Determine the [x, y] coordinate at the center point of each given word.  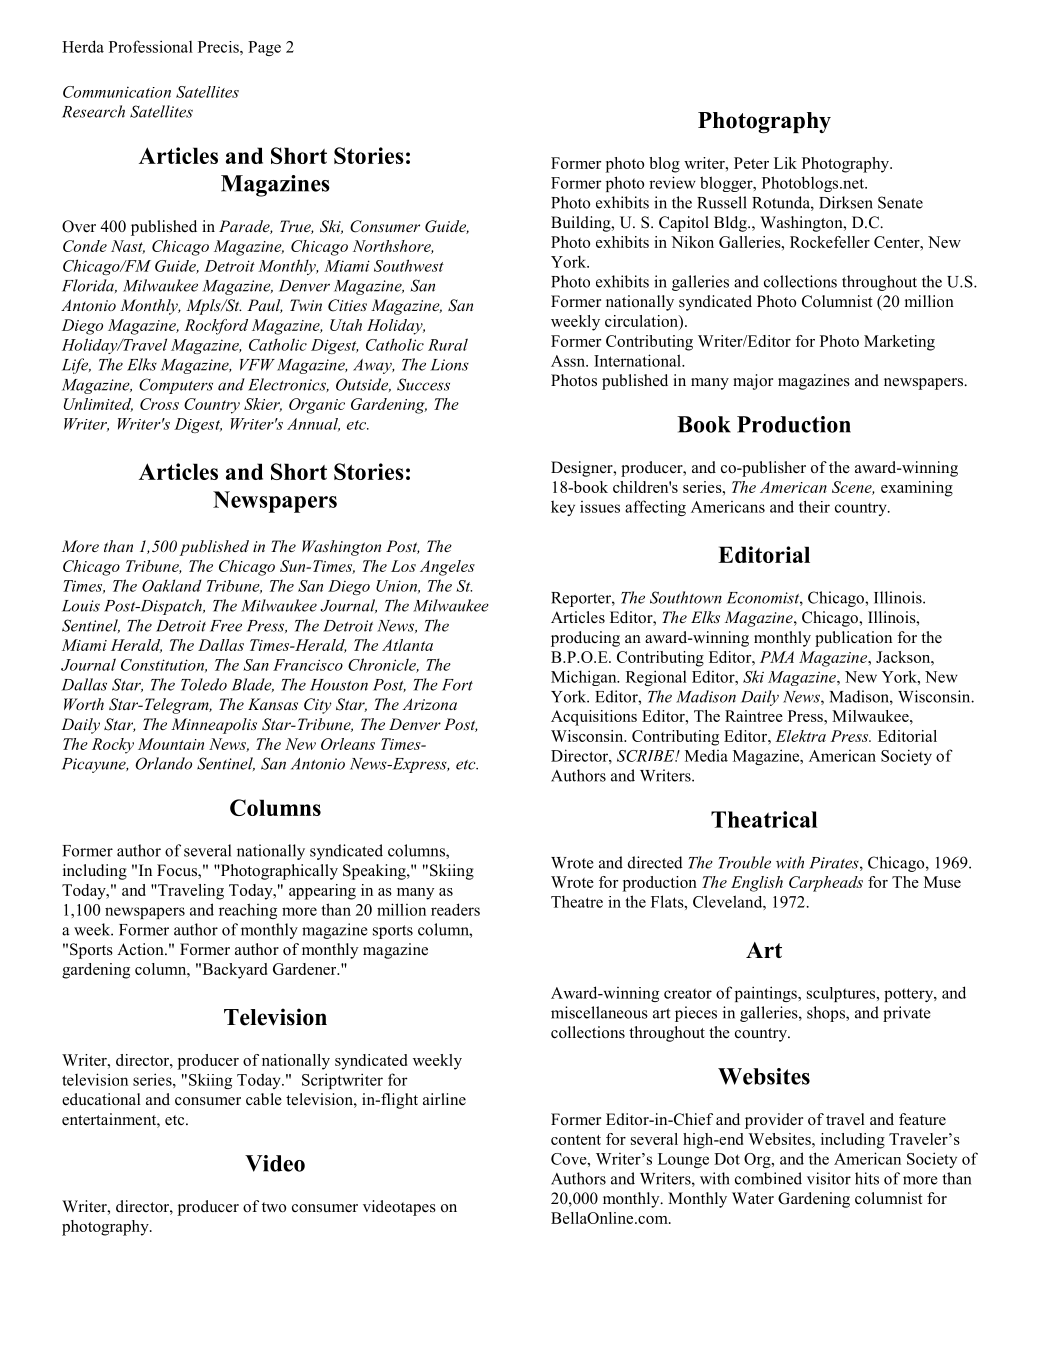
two [274, 1207]
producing [585, 639]
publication [853, 639]
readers [455, 909]
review [672, 182]
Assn [569, 361]
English [757, 884]
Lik [785, 163]
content [576, 1140]
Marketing [899, 343]
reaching [248, 911]
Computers [176, 386]
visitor [829, 1178]
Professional [151, 46]
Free [226, 626]
